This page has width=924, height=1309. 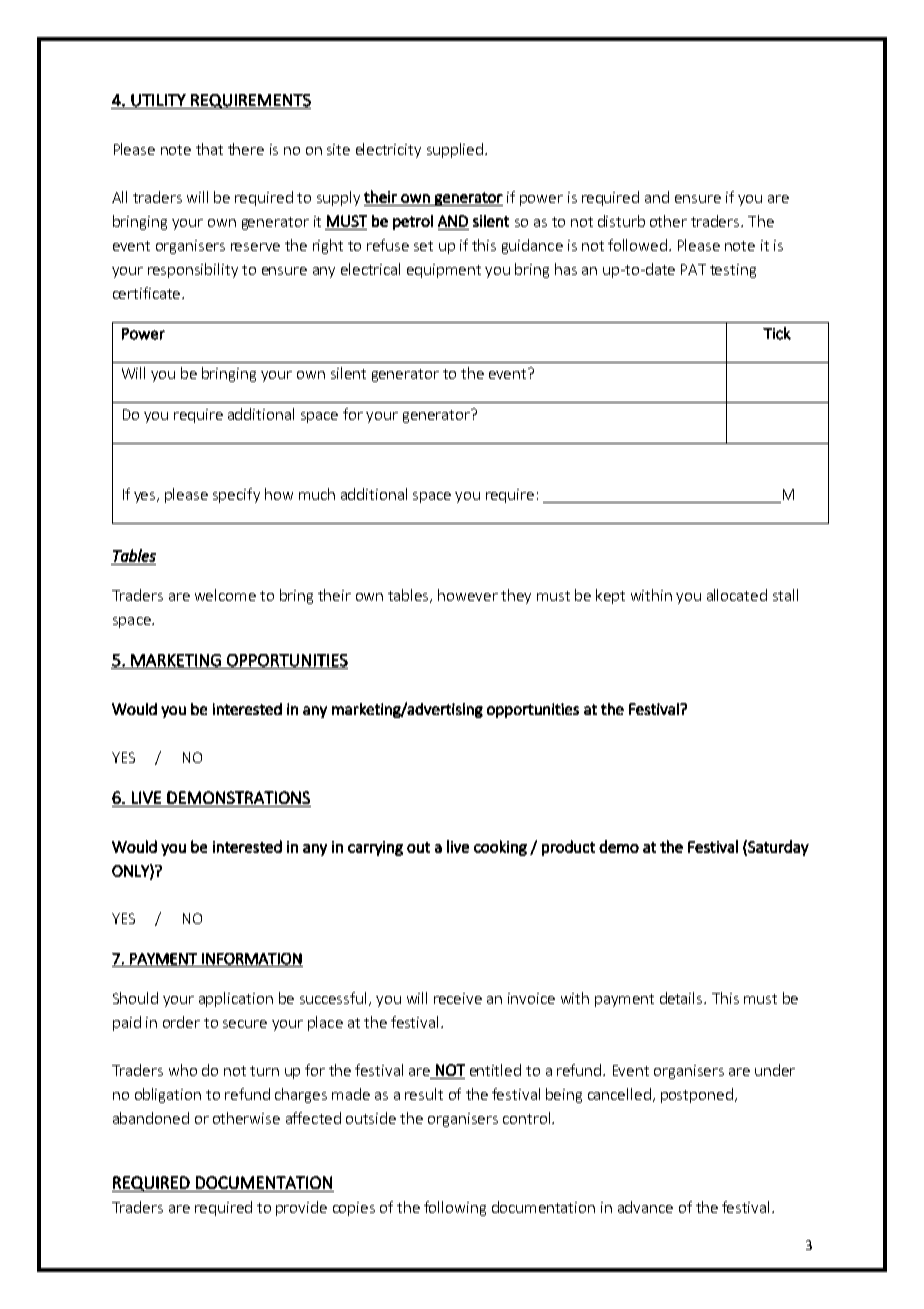 I want to click on disturb, so click(x=621, y=221).
